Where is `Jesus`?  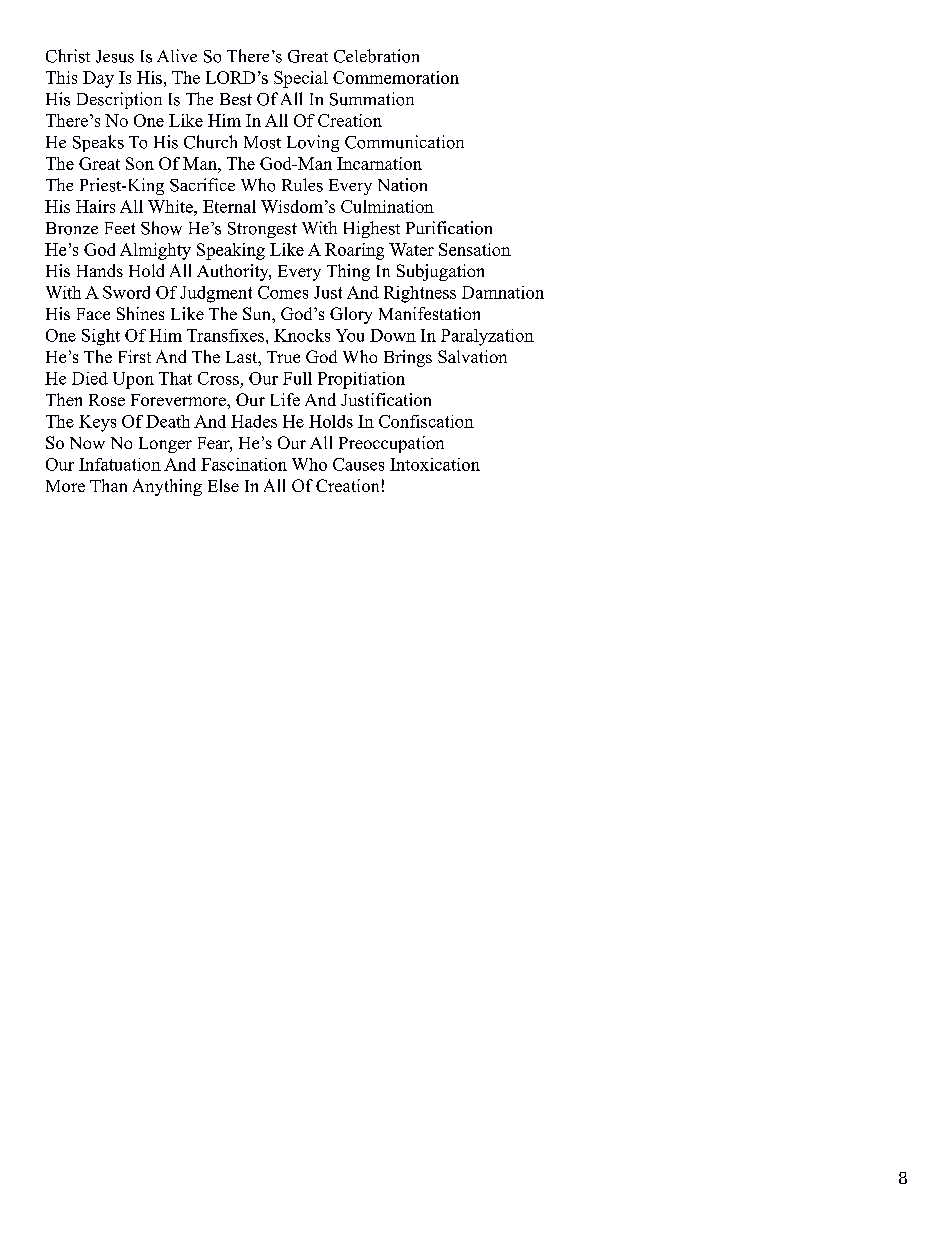
Jesus is located at coordinates (115, 56).
